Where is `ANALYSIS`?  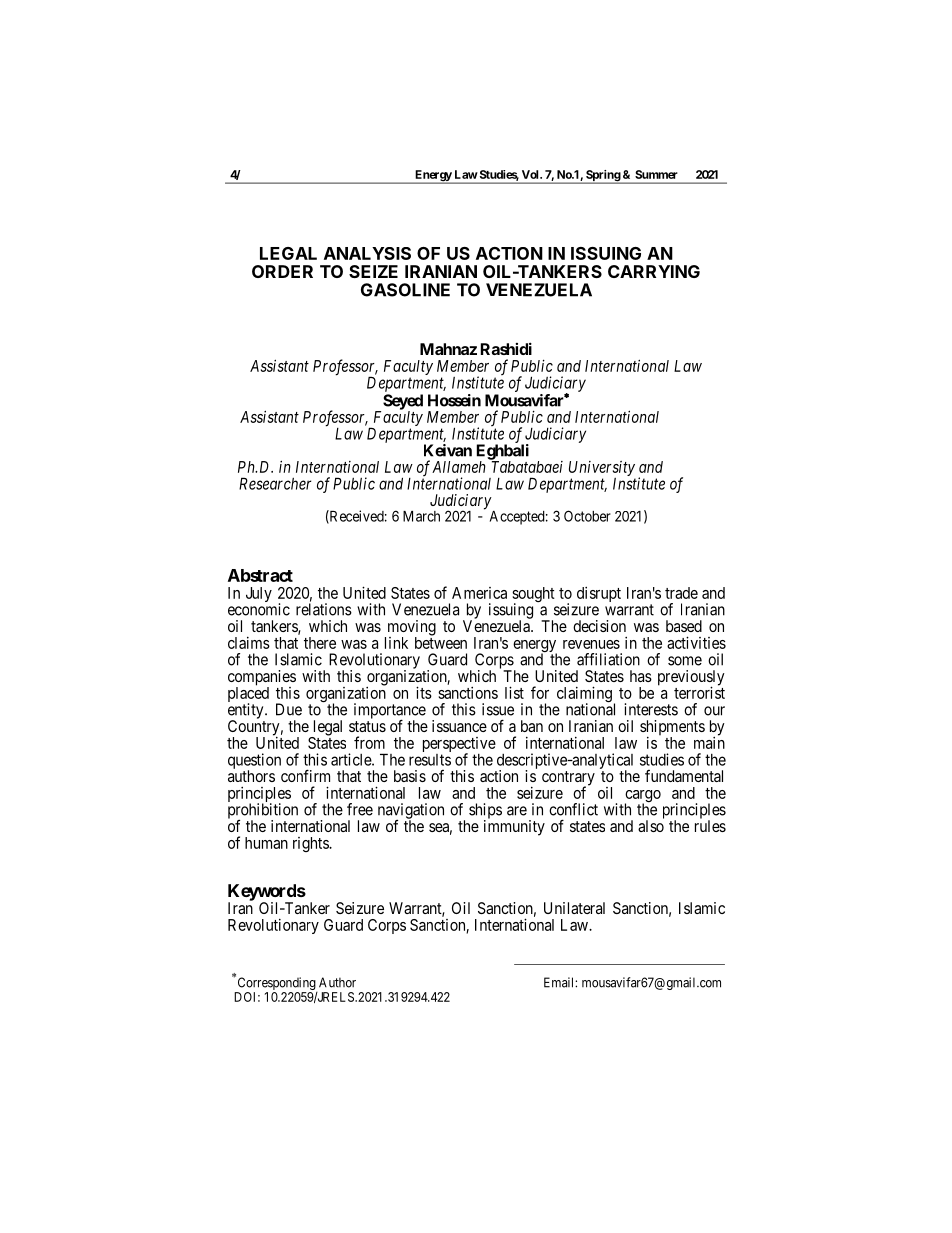 ANALYSIS is located at coordinates (367, 253).
